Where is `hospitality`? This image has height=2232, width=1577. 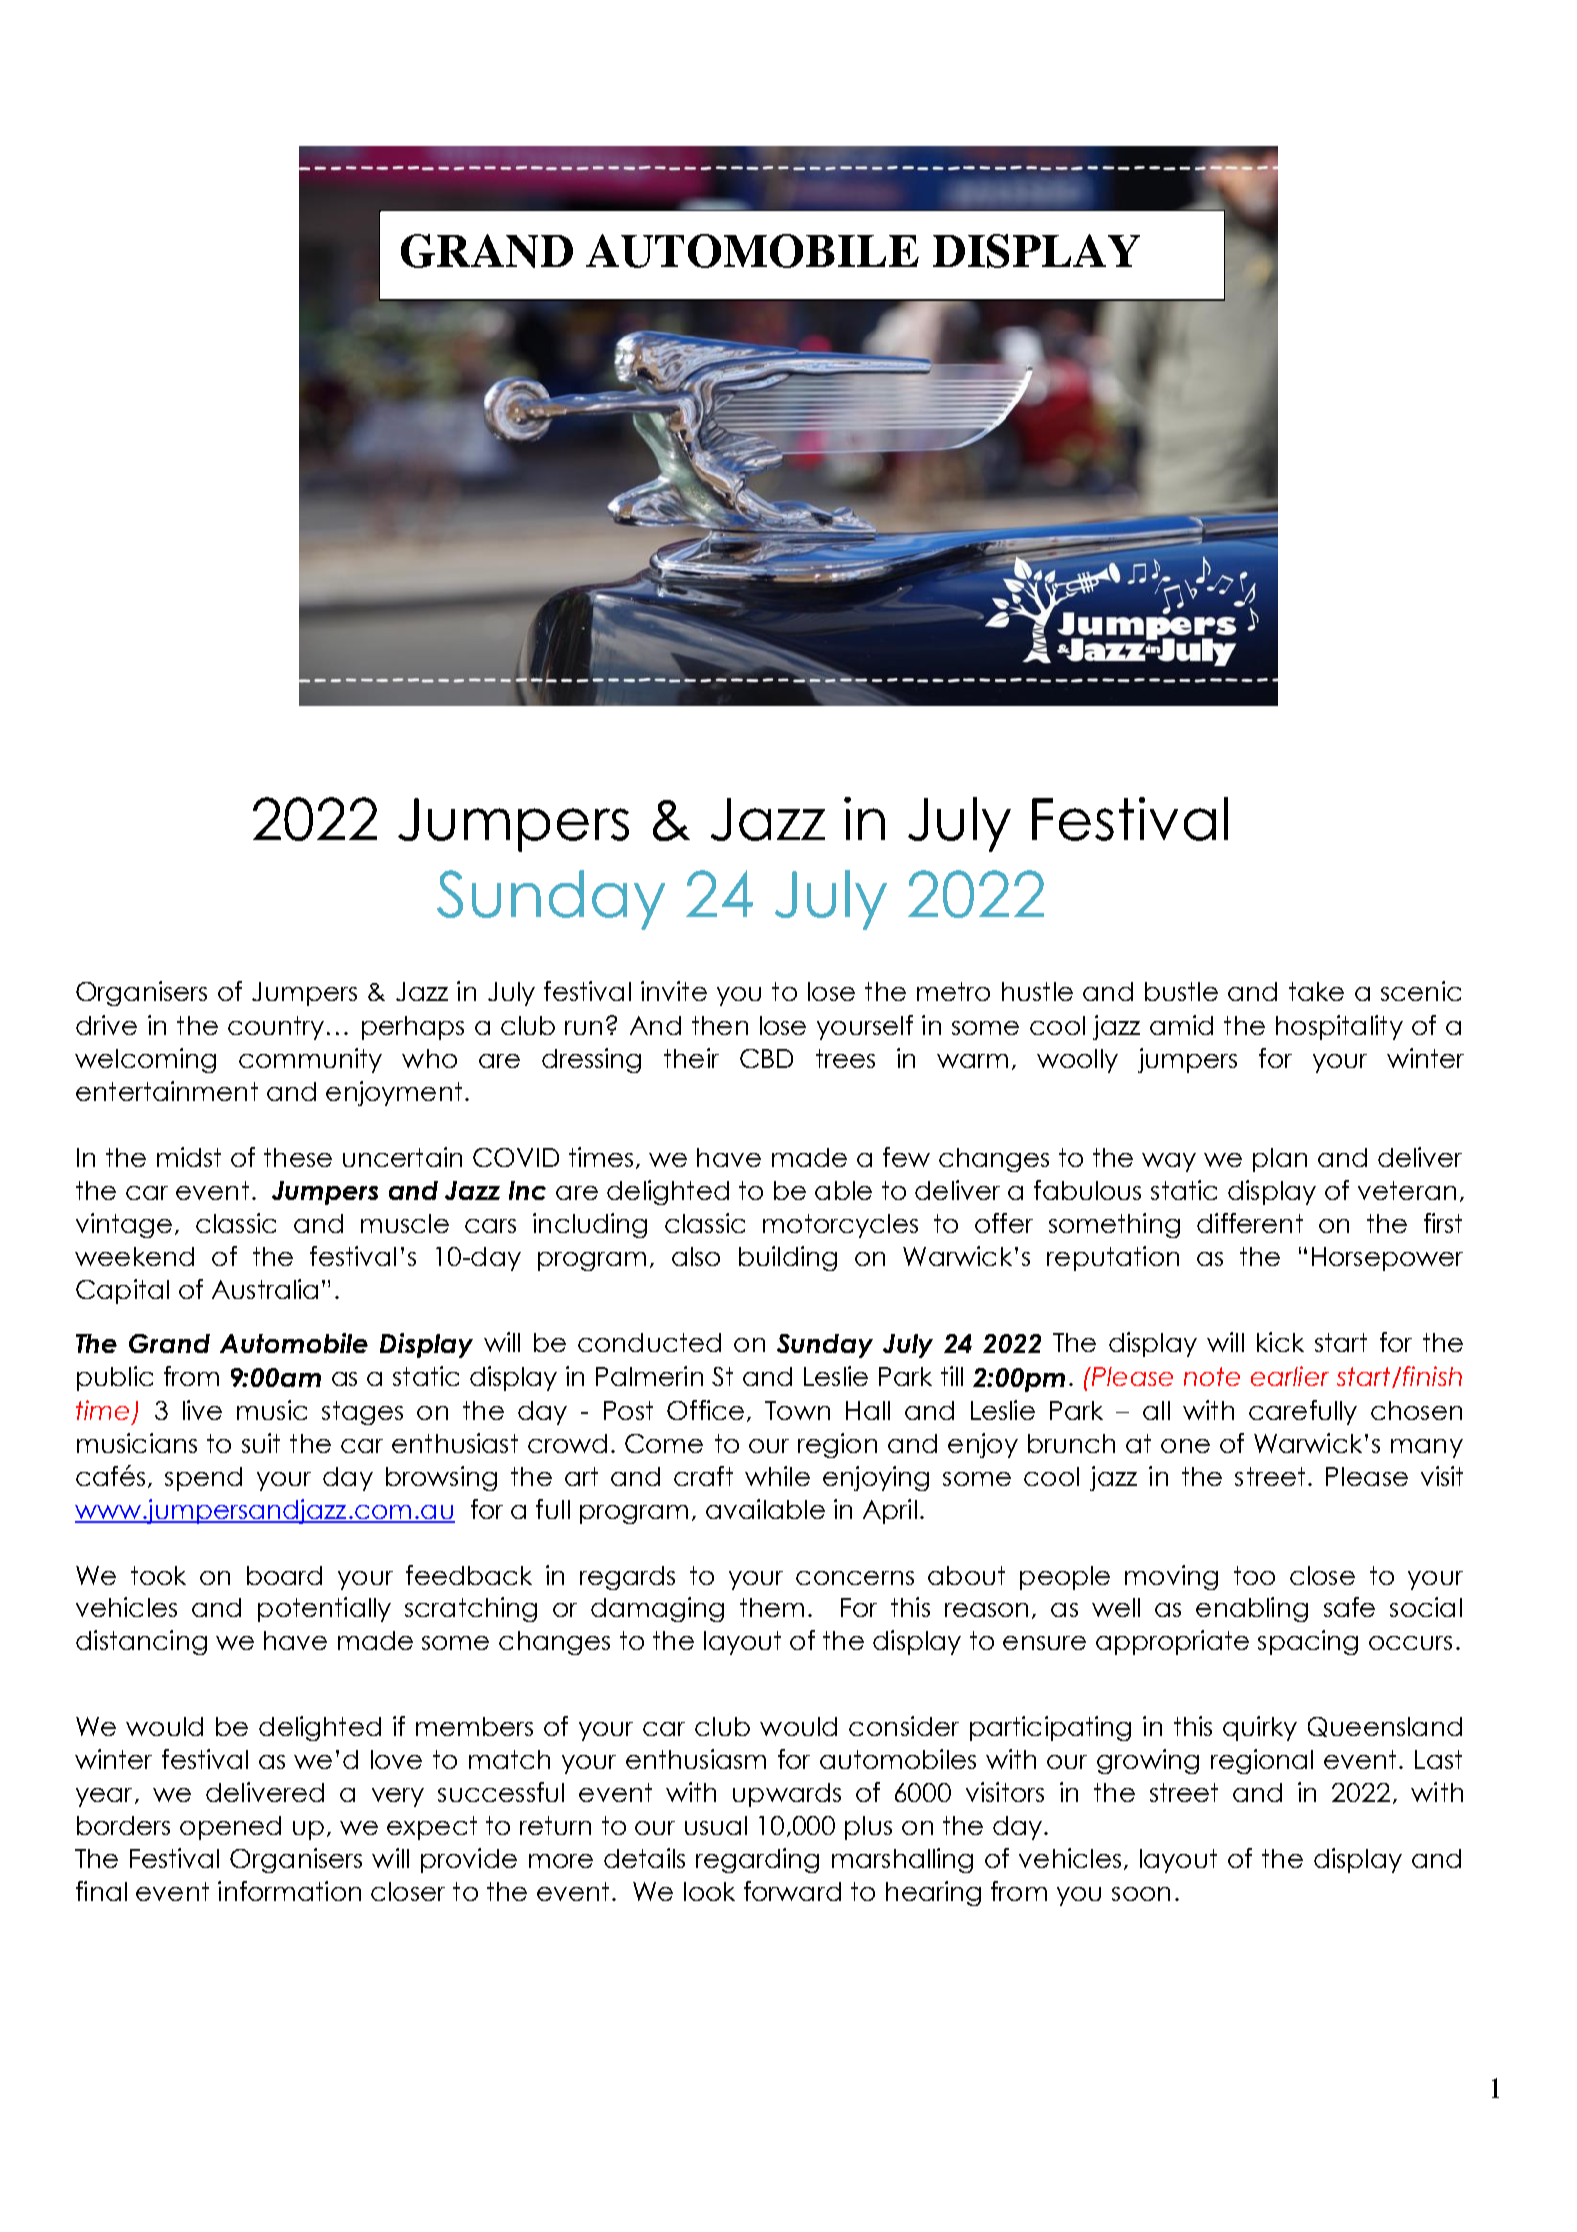 hospitality is located at coordinates (1339, 1027).
